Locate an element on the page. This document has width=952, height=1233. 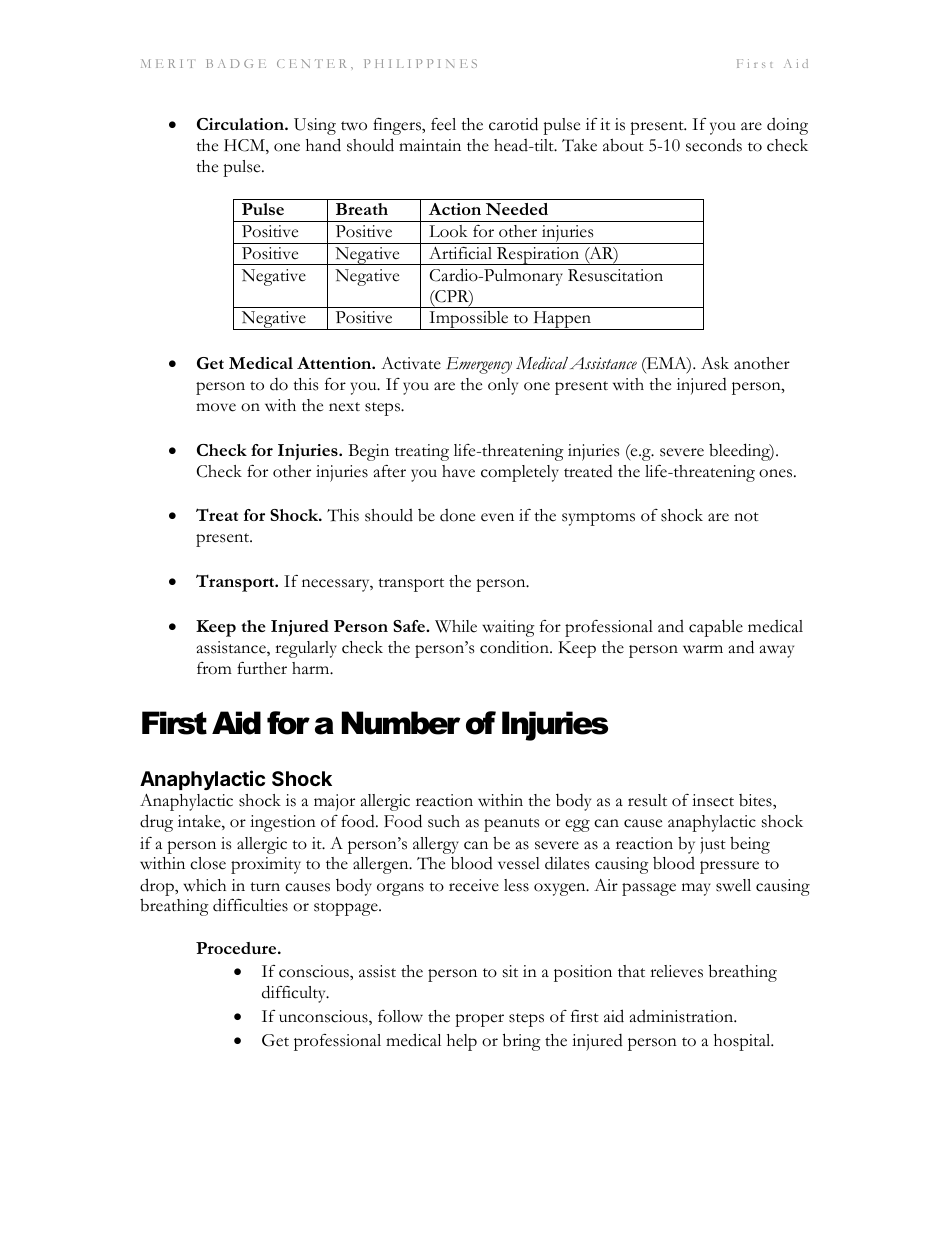
Circulation is located at coordinates (241, 124).
